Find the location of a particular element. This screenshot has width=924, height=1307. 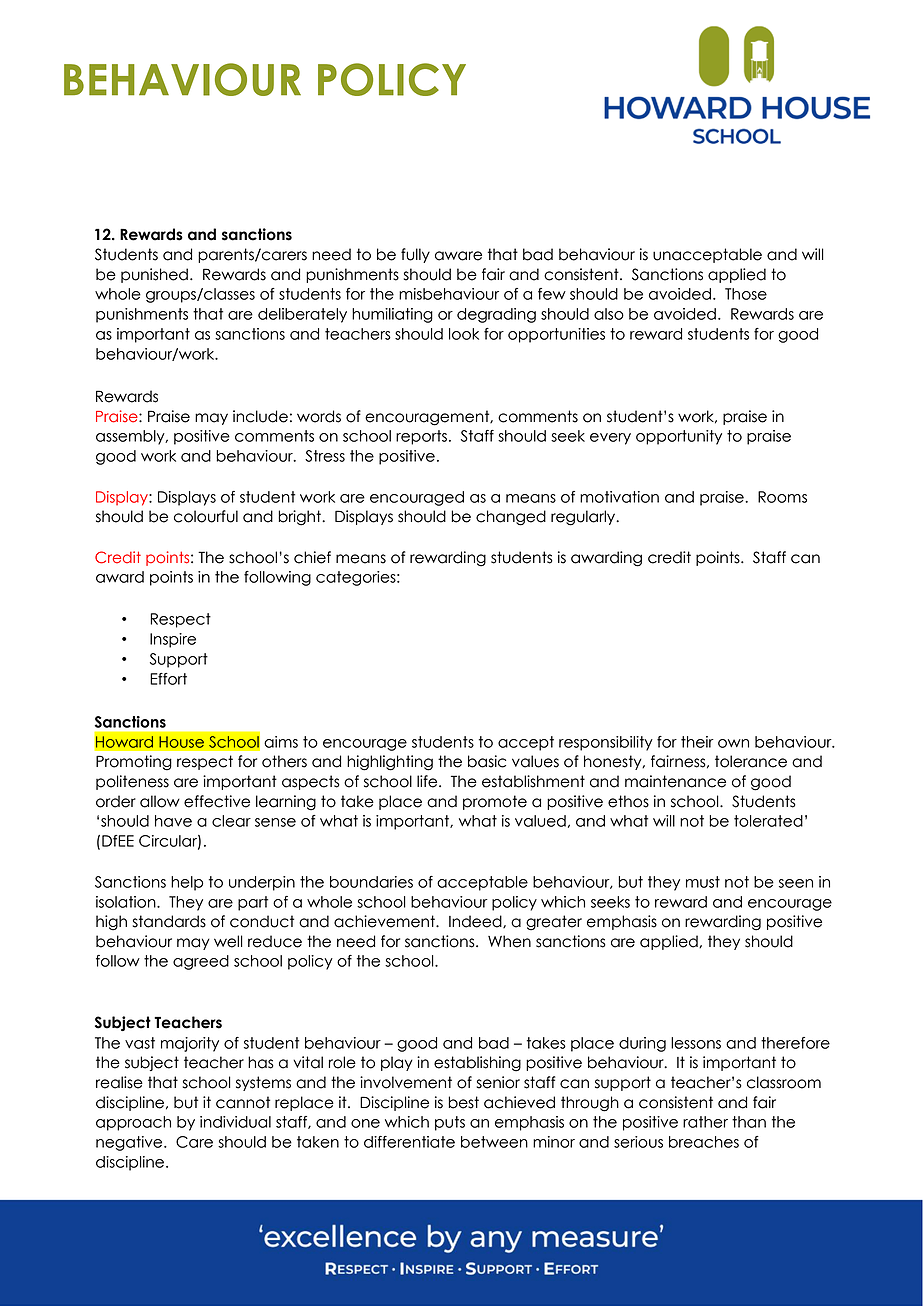

aware is located at coordinates (458, 256).
